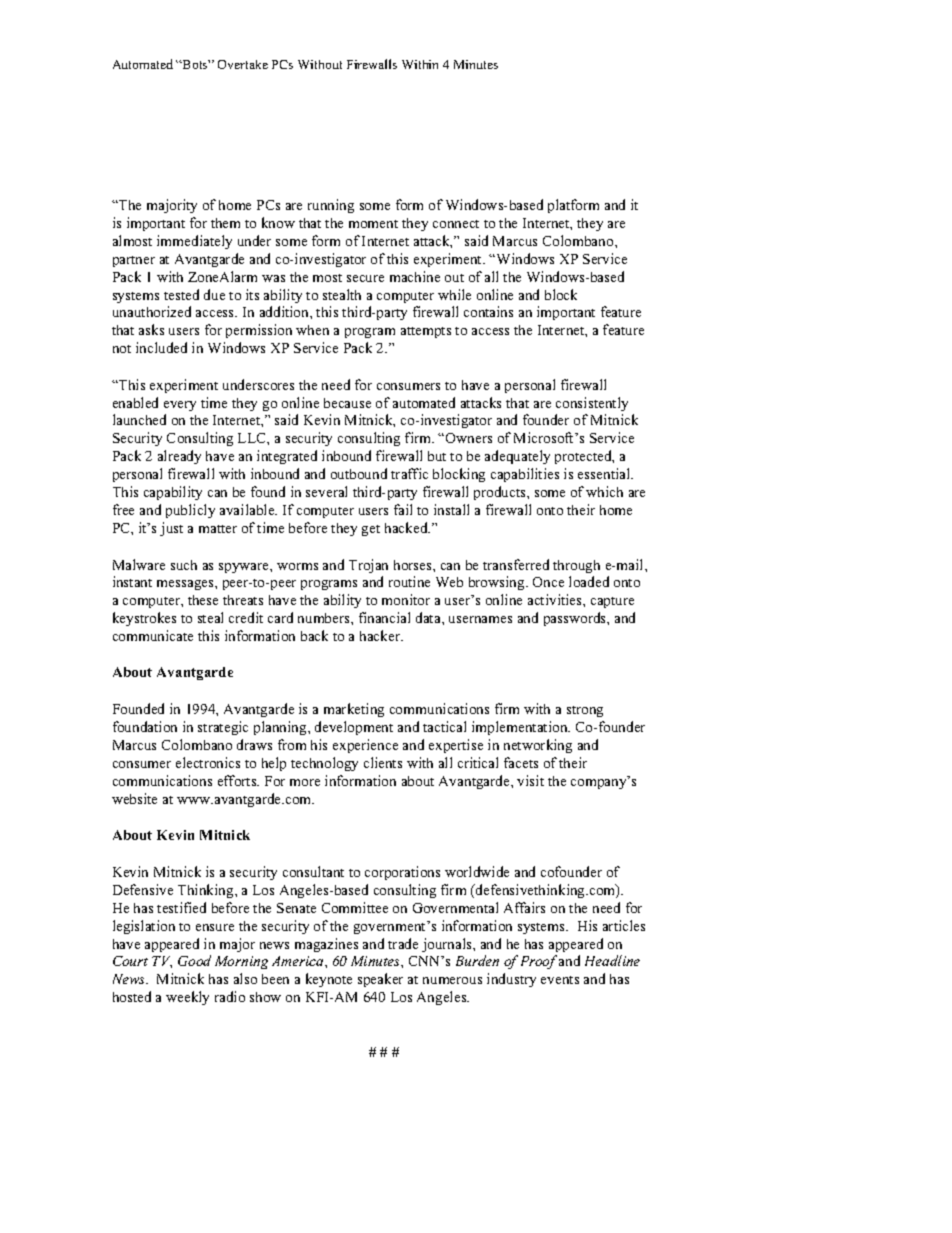 This screenshot has width=952, height=1233. What do you see at coordinates (592, 404) in the screenshot?
I see `consistently` at bounding box center [592, 404].
